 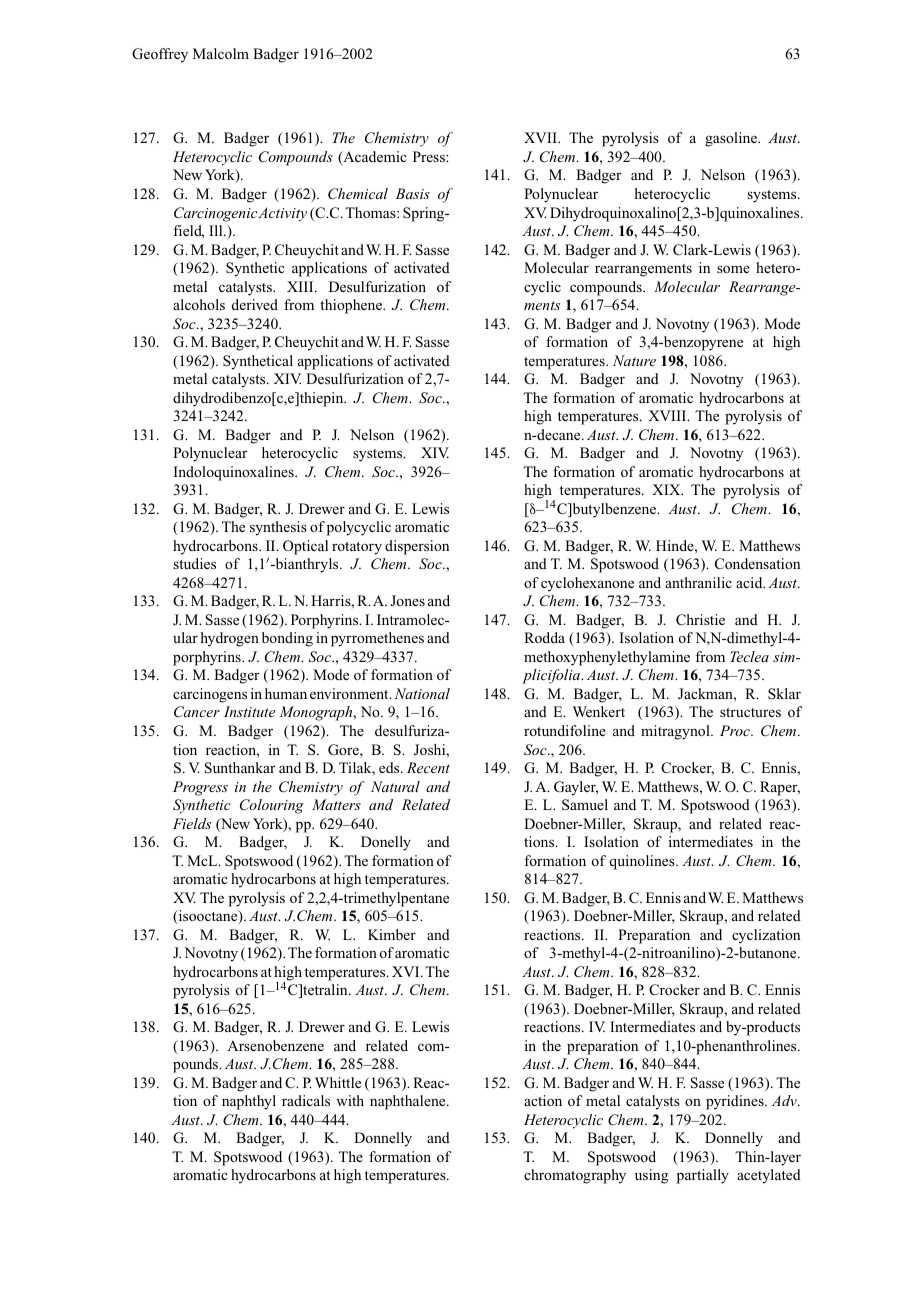 I want to click on Malcolm, so click(x=221, y=53).
